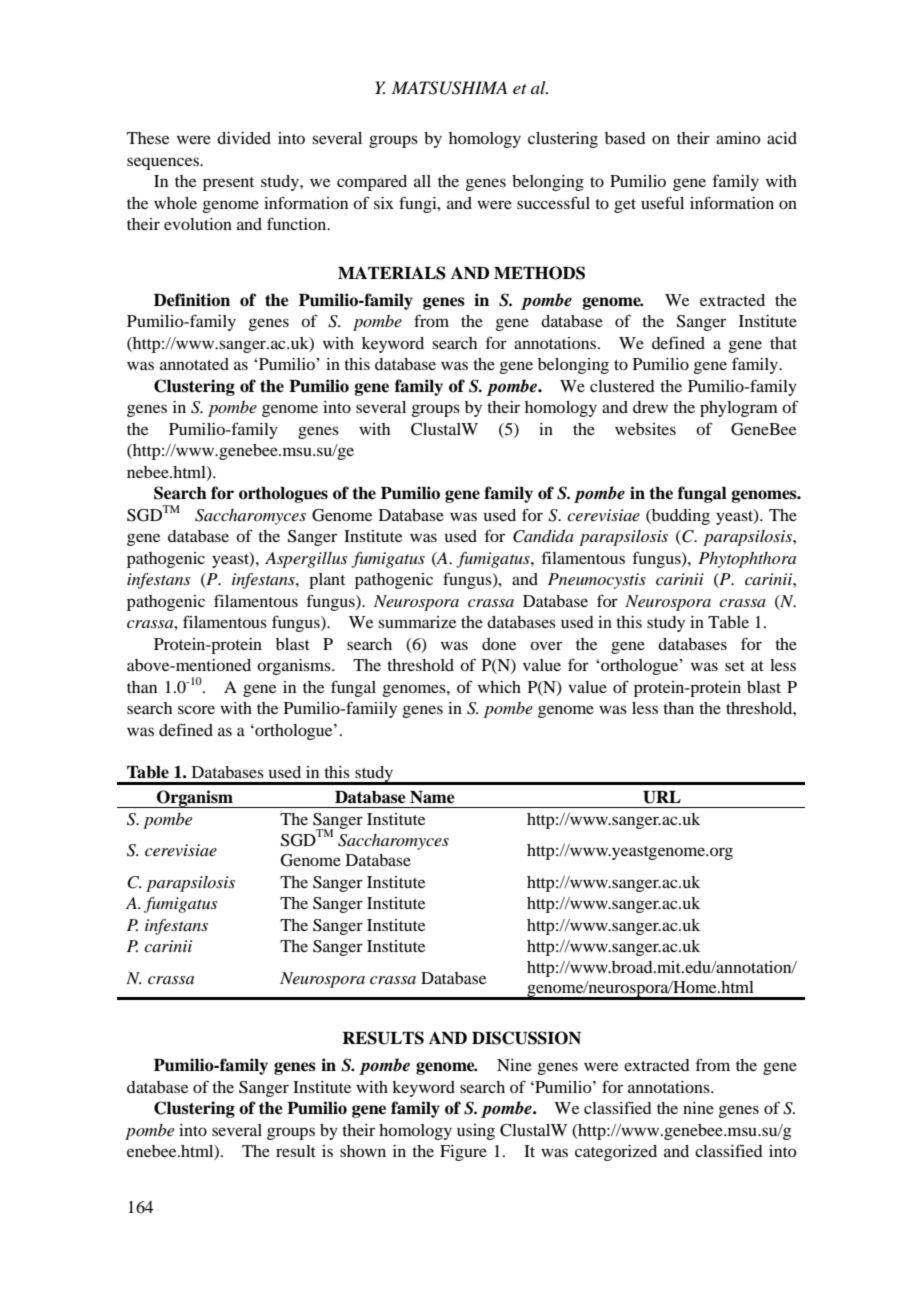 The height and width of the screenshot is (1307, 924). I want to click on all, so click(422, 181).
